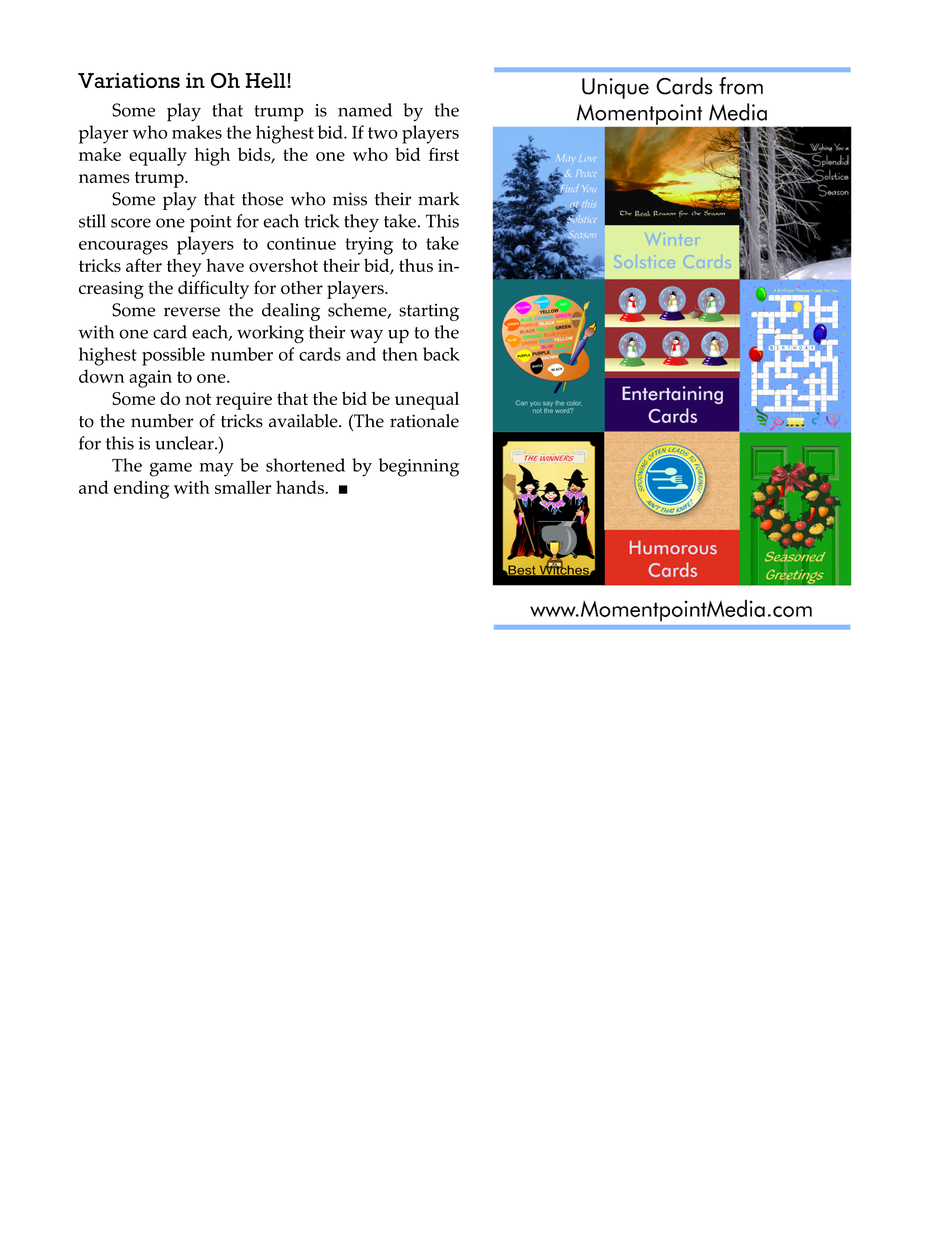  I want to click on after, so click(144, 265).
